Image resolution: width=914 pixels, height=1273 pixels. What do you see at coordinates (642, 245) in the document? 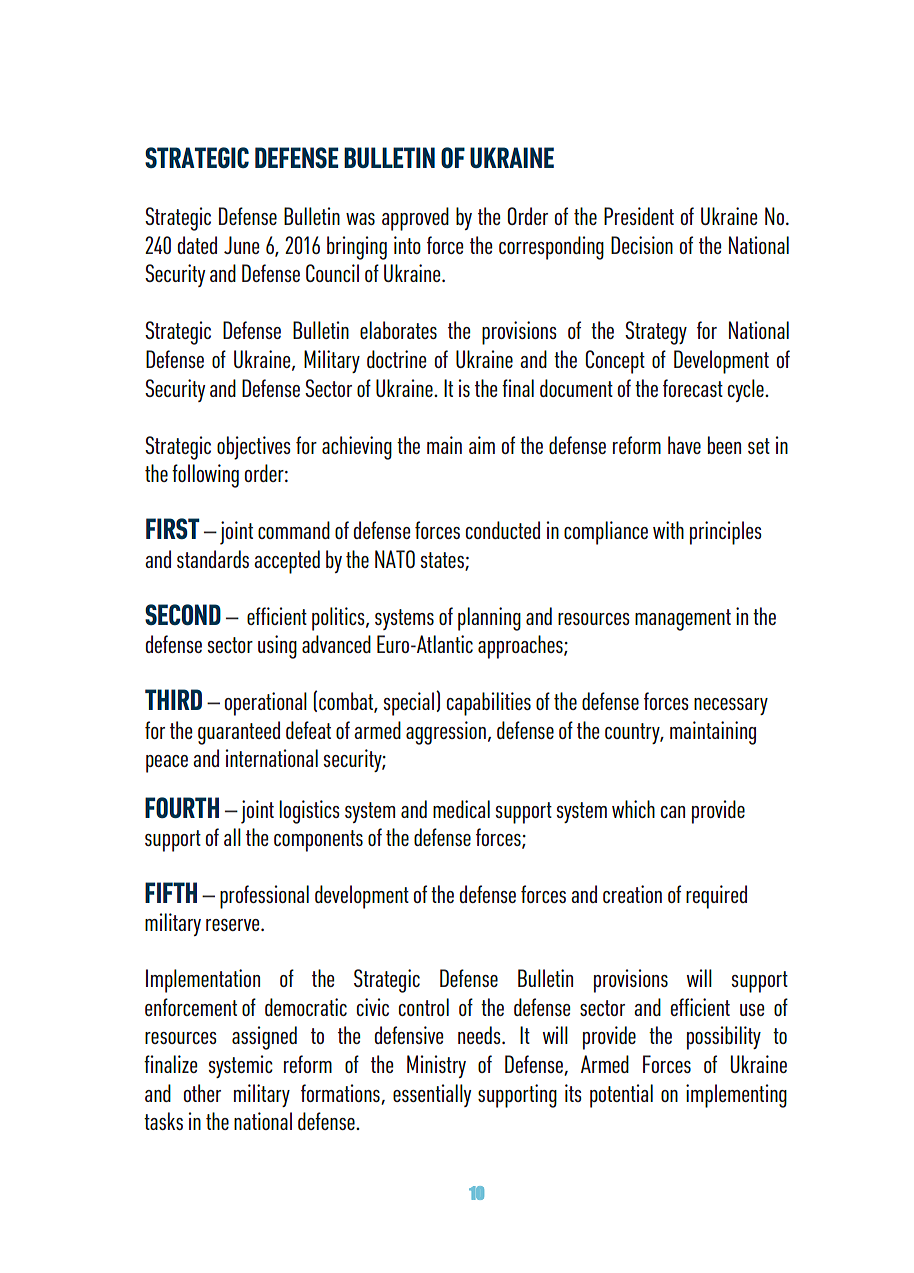
I see `Decision` at bounding box center [642, 245].
